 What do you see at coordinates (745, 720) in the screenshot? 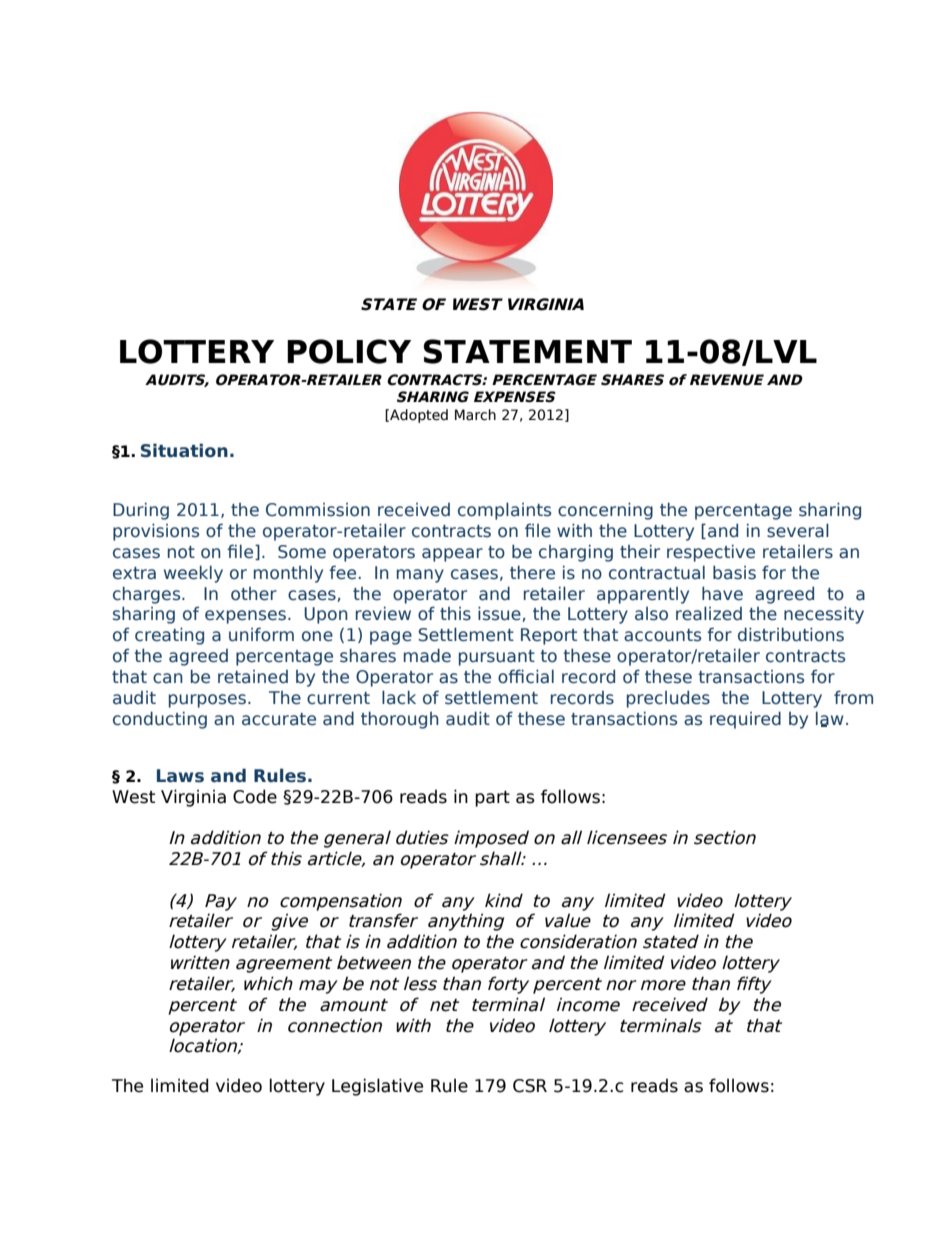
I see `required` at bounding box center [745, 720].
